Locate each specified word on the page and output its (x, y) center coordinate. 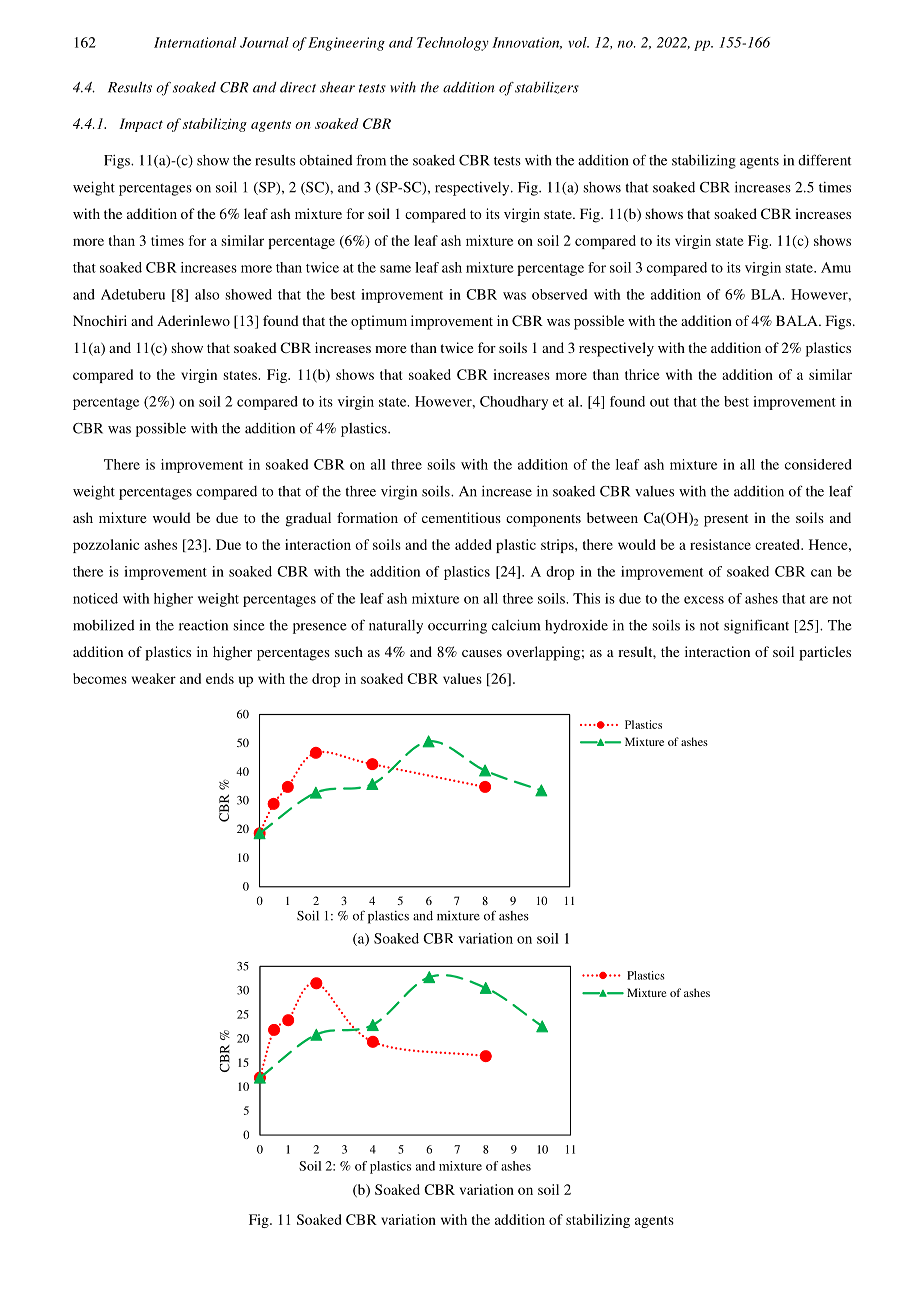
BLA (767, 294)
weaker (154, 678)
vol (578, 42)
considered (818, 464)
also (207, 294)
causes (482, 653)
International (195, 42)
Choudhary (514, 403)
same (395, 269)
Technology (453, 44)
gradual (308, 519)
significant (756, 626)
